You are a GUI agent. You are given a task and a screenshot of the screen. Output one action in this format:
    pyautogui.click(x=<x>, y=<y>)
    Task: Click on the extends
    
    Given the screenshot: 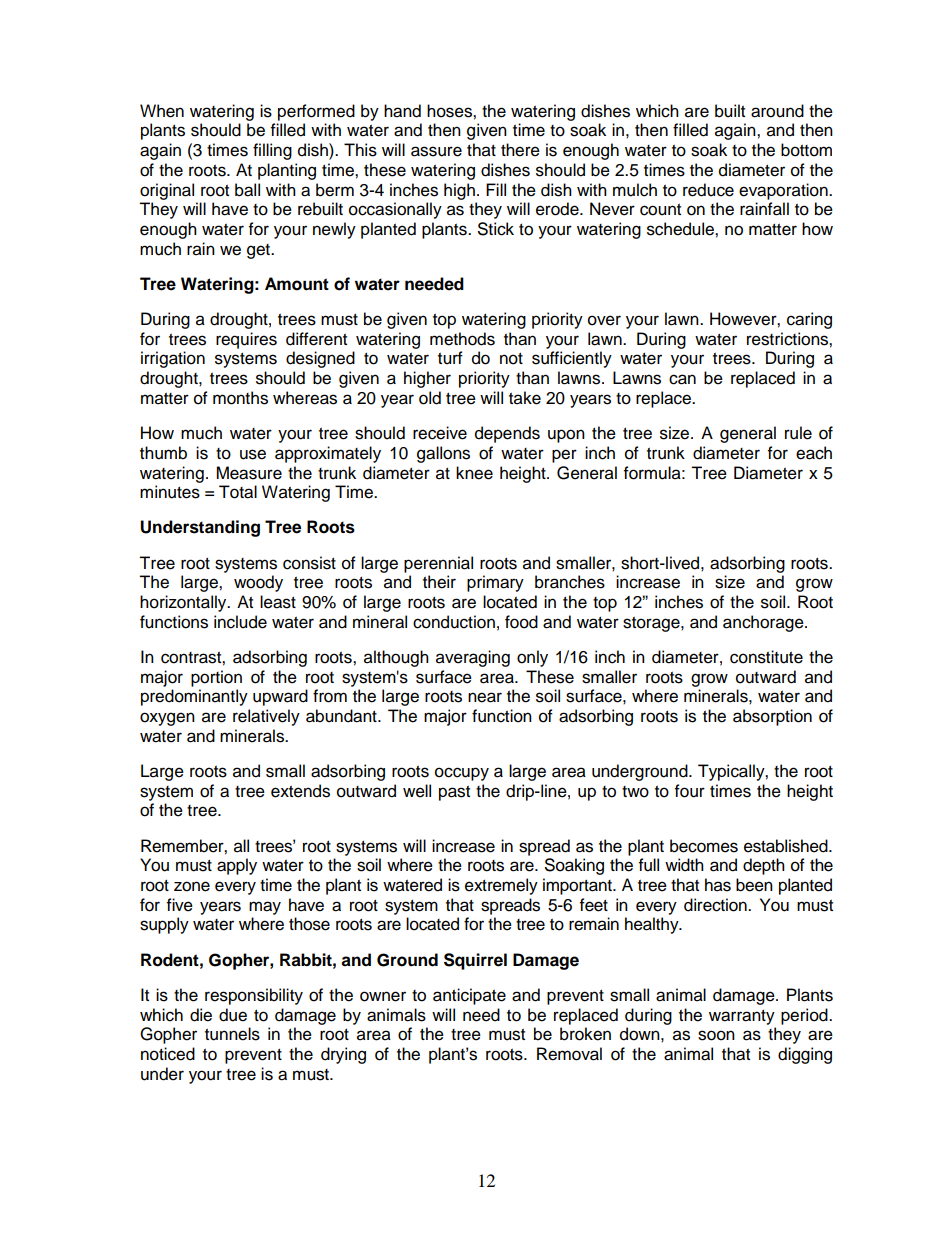 What is the action you would take?
    pyautogui.click(x=300, y=791)
